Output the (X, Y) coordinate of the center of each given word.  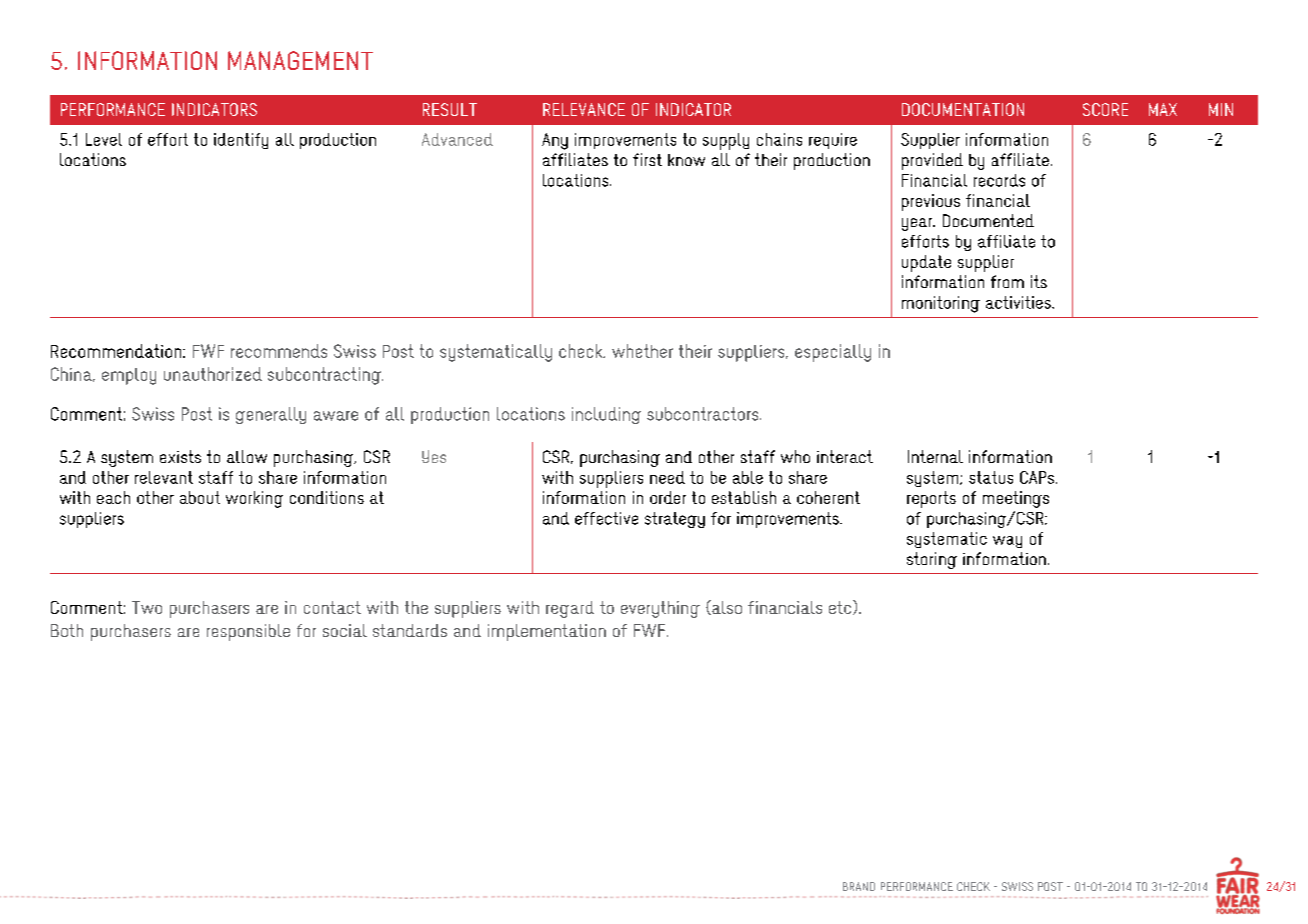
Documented (988, 220)
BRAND (859, 886)
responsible (248, 632)
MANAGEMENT (300, 60)
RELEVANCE (584, 109)
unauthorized (213, 374)
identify (241, 141)
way (1007, 542)
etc (841, 607)
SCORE (1105, 109)
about (200, 497)
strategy (675, 520)
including (606, 415)
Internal (935, 456)
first (647, 159)
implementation (547, 632)
